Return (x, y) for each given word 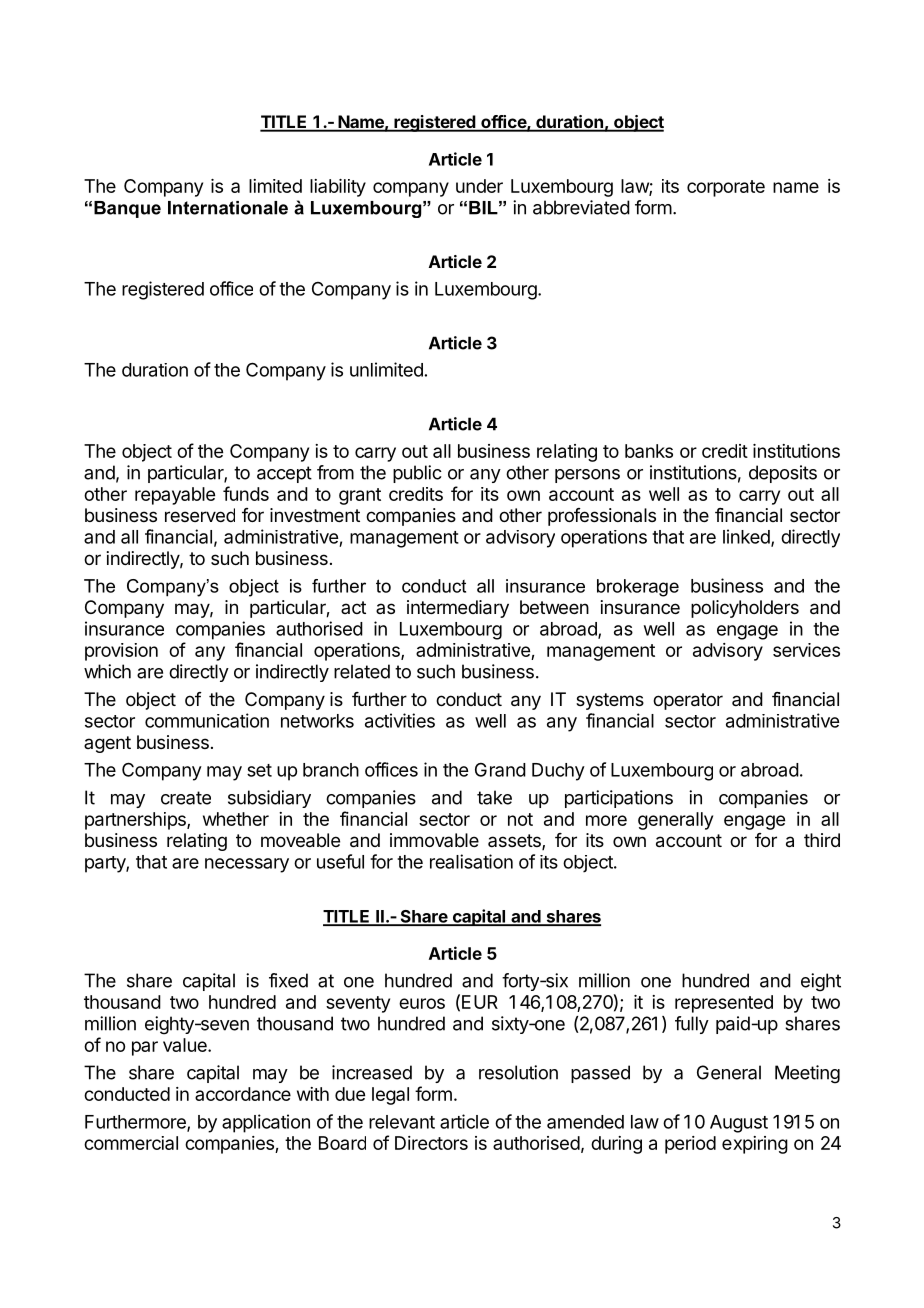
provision (121, 652)
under (479, 186)
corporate (726, 188)
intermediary (458, 609)
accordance (243, 1094)
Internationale (228, 208)
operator (688, 701)
